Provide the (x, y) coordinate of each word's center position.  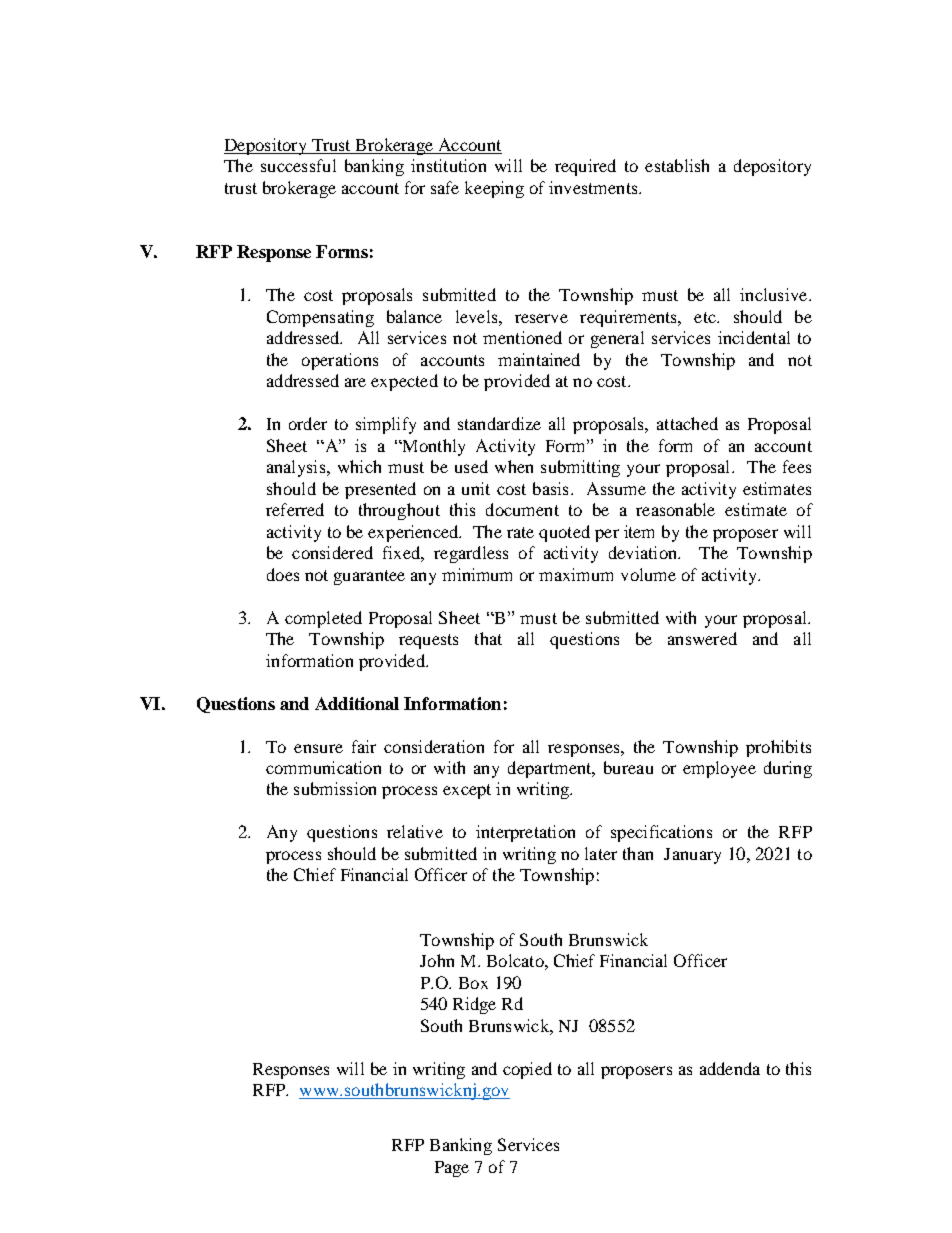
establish (677, 165)
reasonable (675, 509)
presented (380, 490)
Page (452, 1169)
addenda (730, 1068)
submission (335, 788)
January (692, 856)
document (522, 509)
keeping (494, 189)
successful (298, 165)
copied (527, 1070)
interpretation (525, 833)
